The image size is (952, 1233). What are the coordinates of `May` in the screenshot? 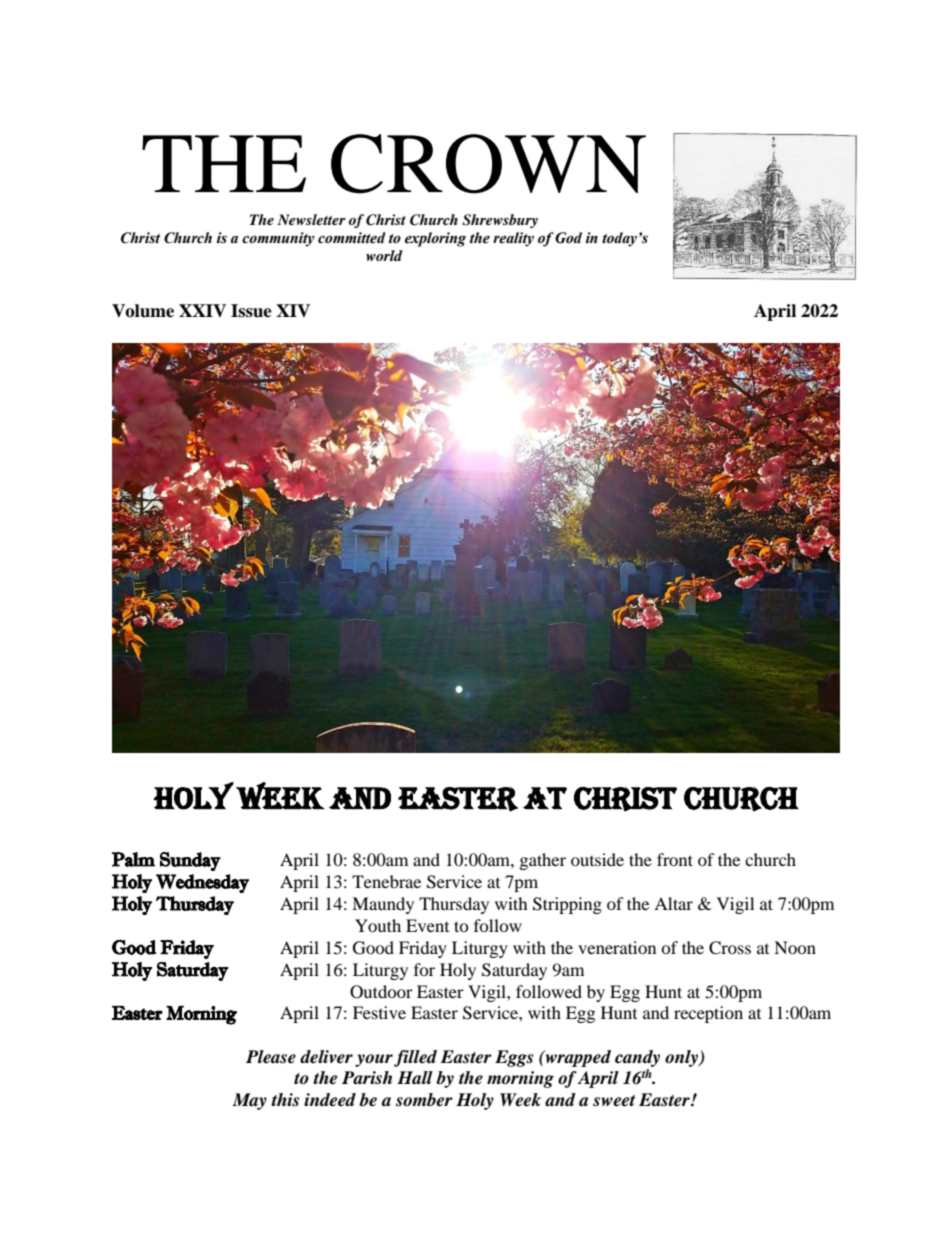 It's located at (249, 1101).
